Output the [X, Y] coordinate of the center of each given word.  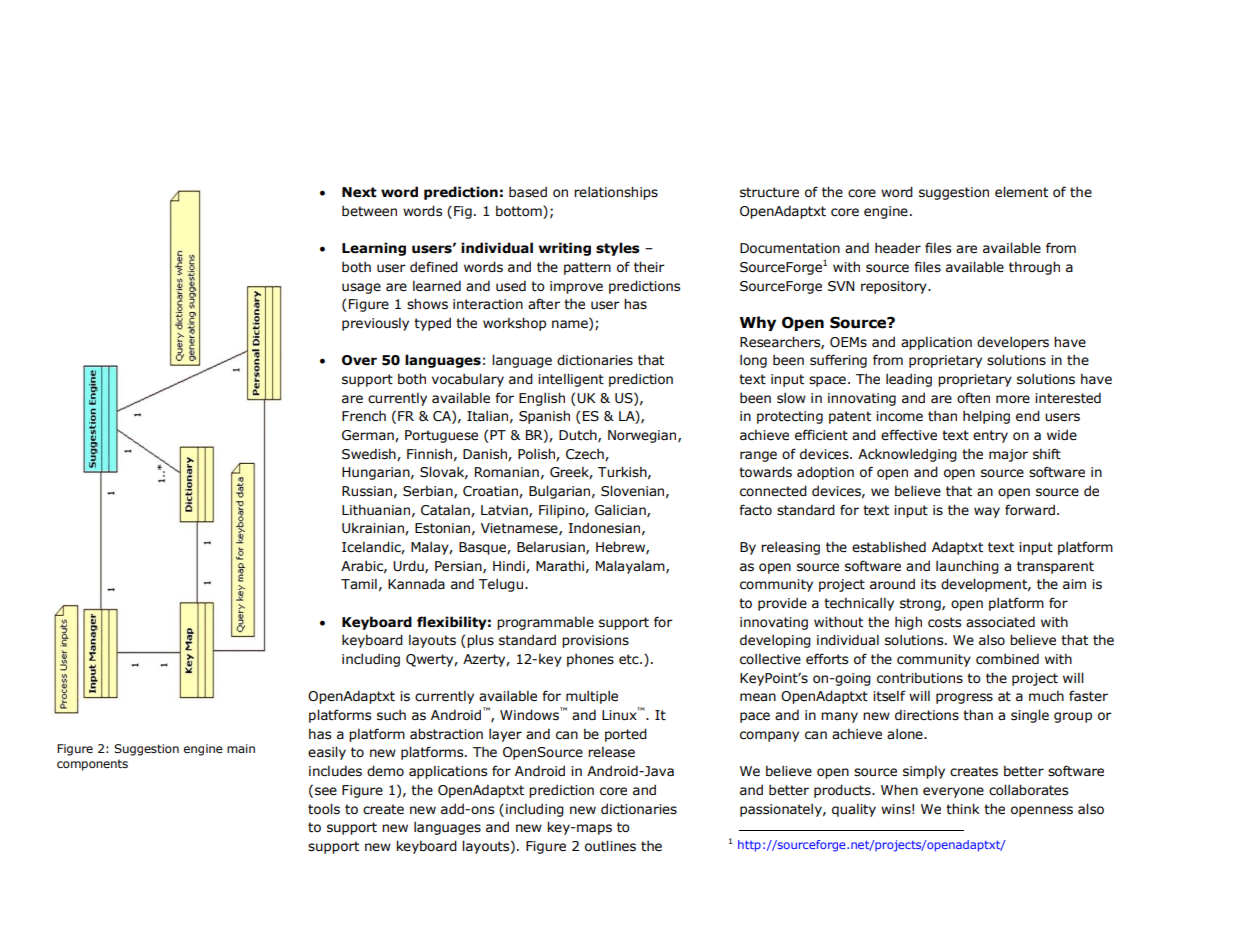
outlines [610, 846]
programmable [545, 623]
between [369, 211]
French [364, 416]
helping [986, 417]
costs [944, 622]
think [963, 808]
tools [324, 809]
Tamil [359, 583]
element [1021, 192]
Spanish [544, 417]
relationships [616, 193]
